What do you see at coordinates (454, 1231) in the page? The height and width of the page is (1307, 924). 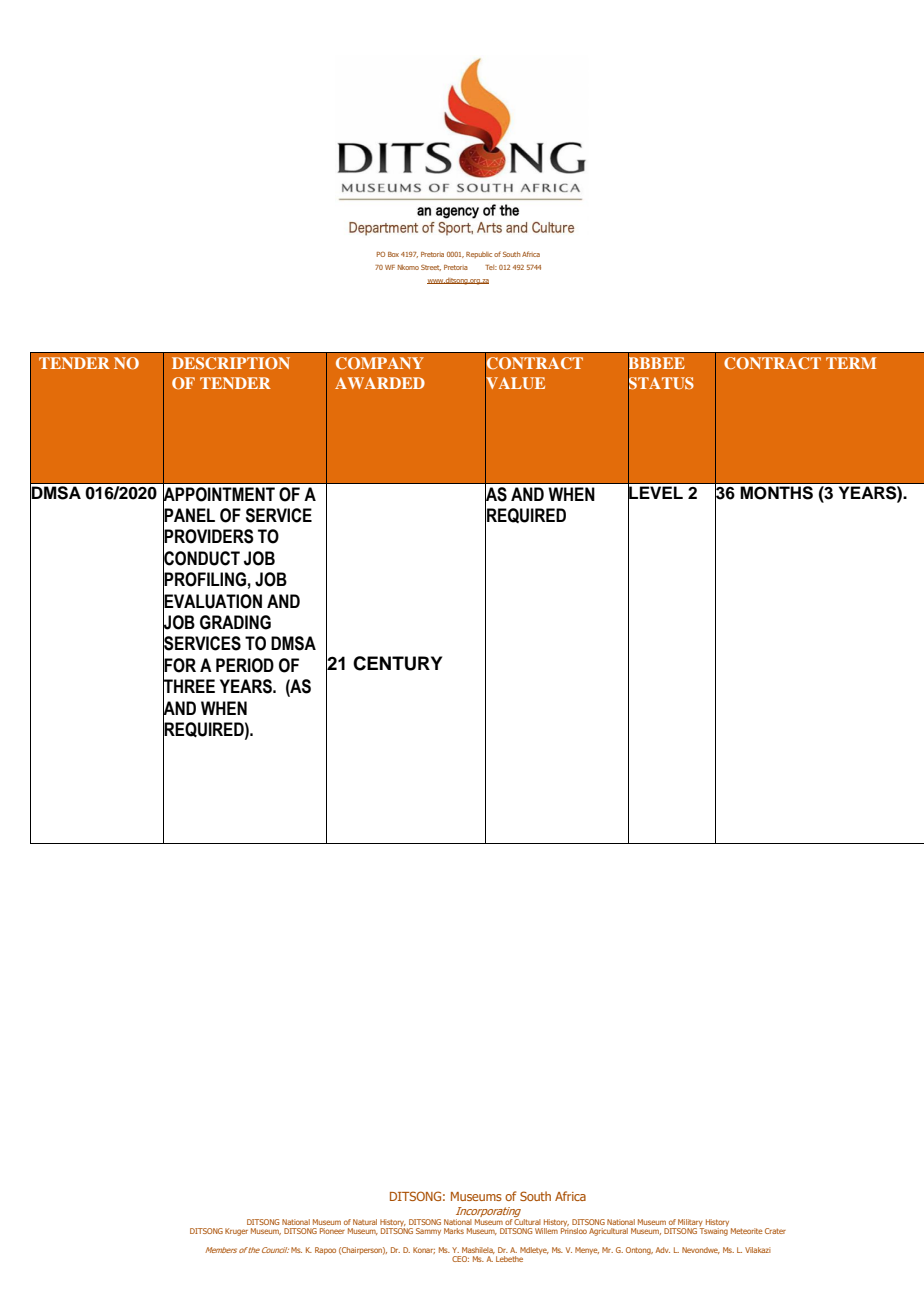 I see `Marks` at bounding box center [454, 1231].
